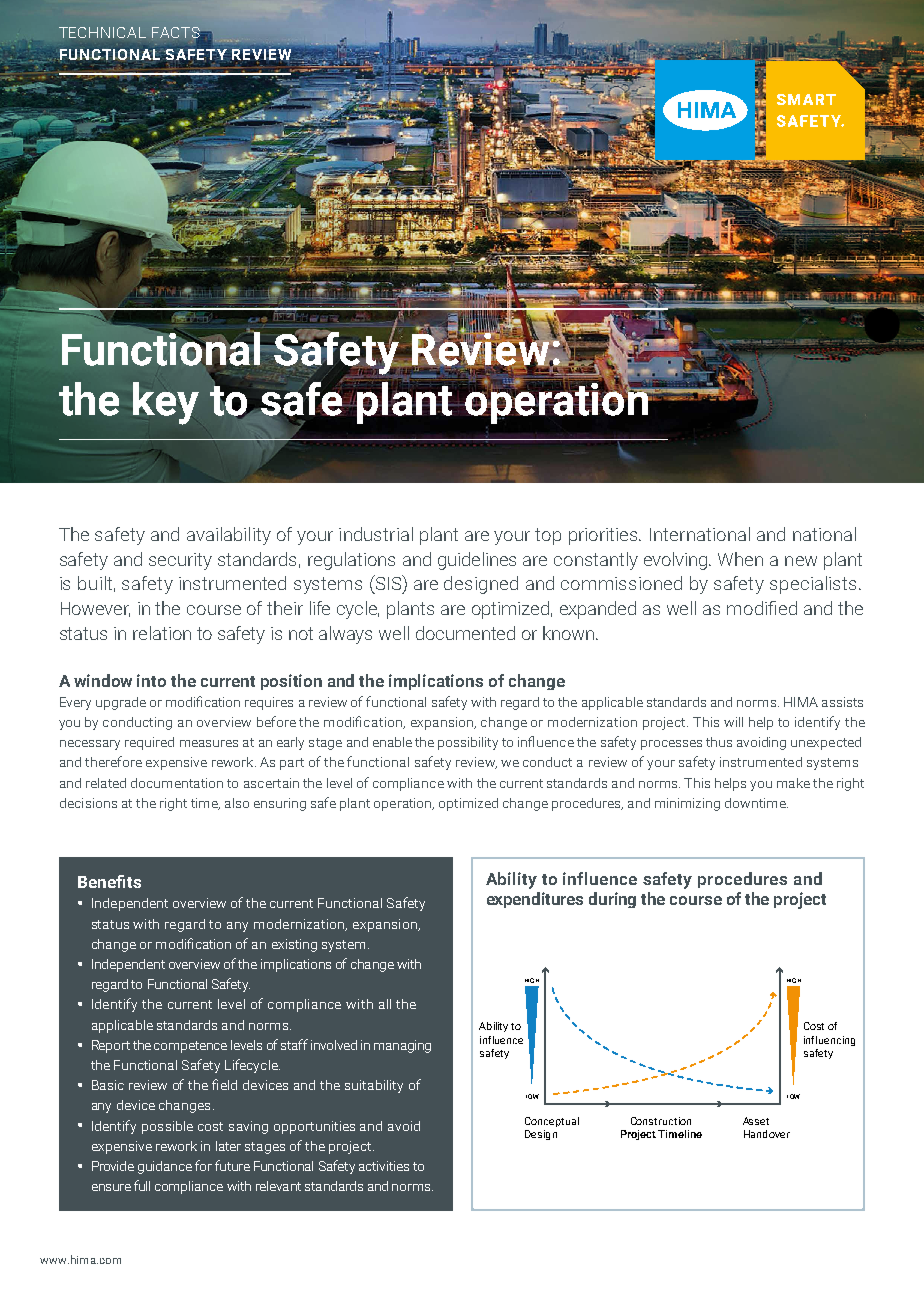 The width and height of the screenshot is (924, 1308). I want to click on relation, so click(162, 633).
